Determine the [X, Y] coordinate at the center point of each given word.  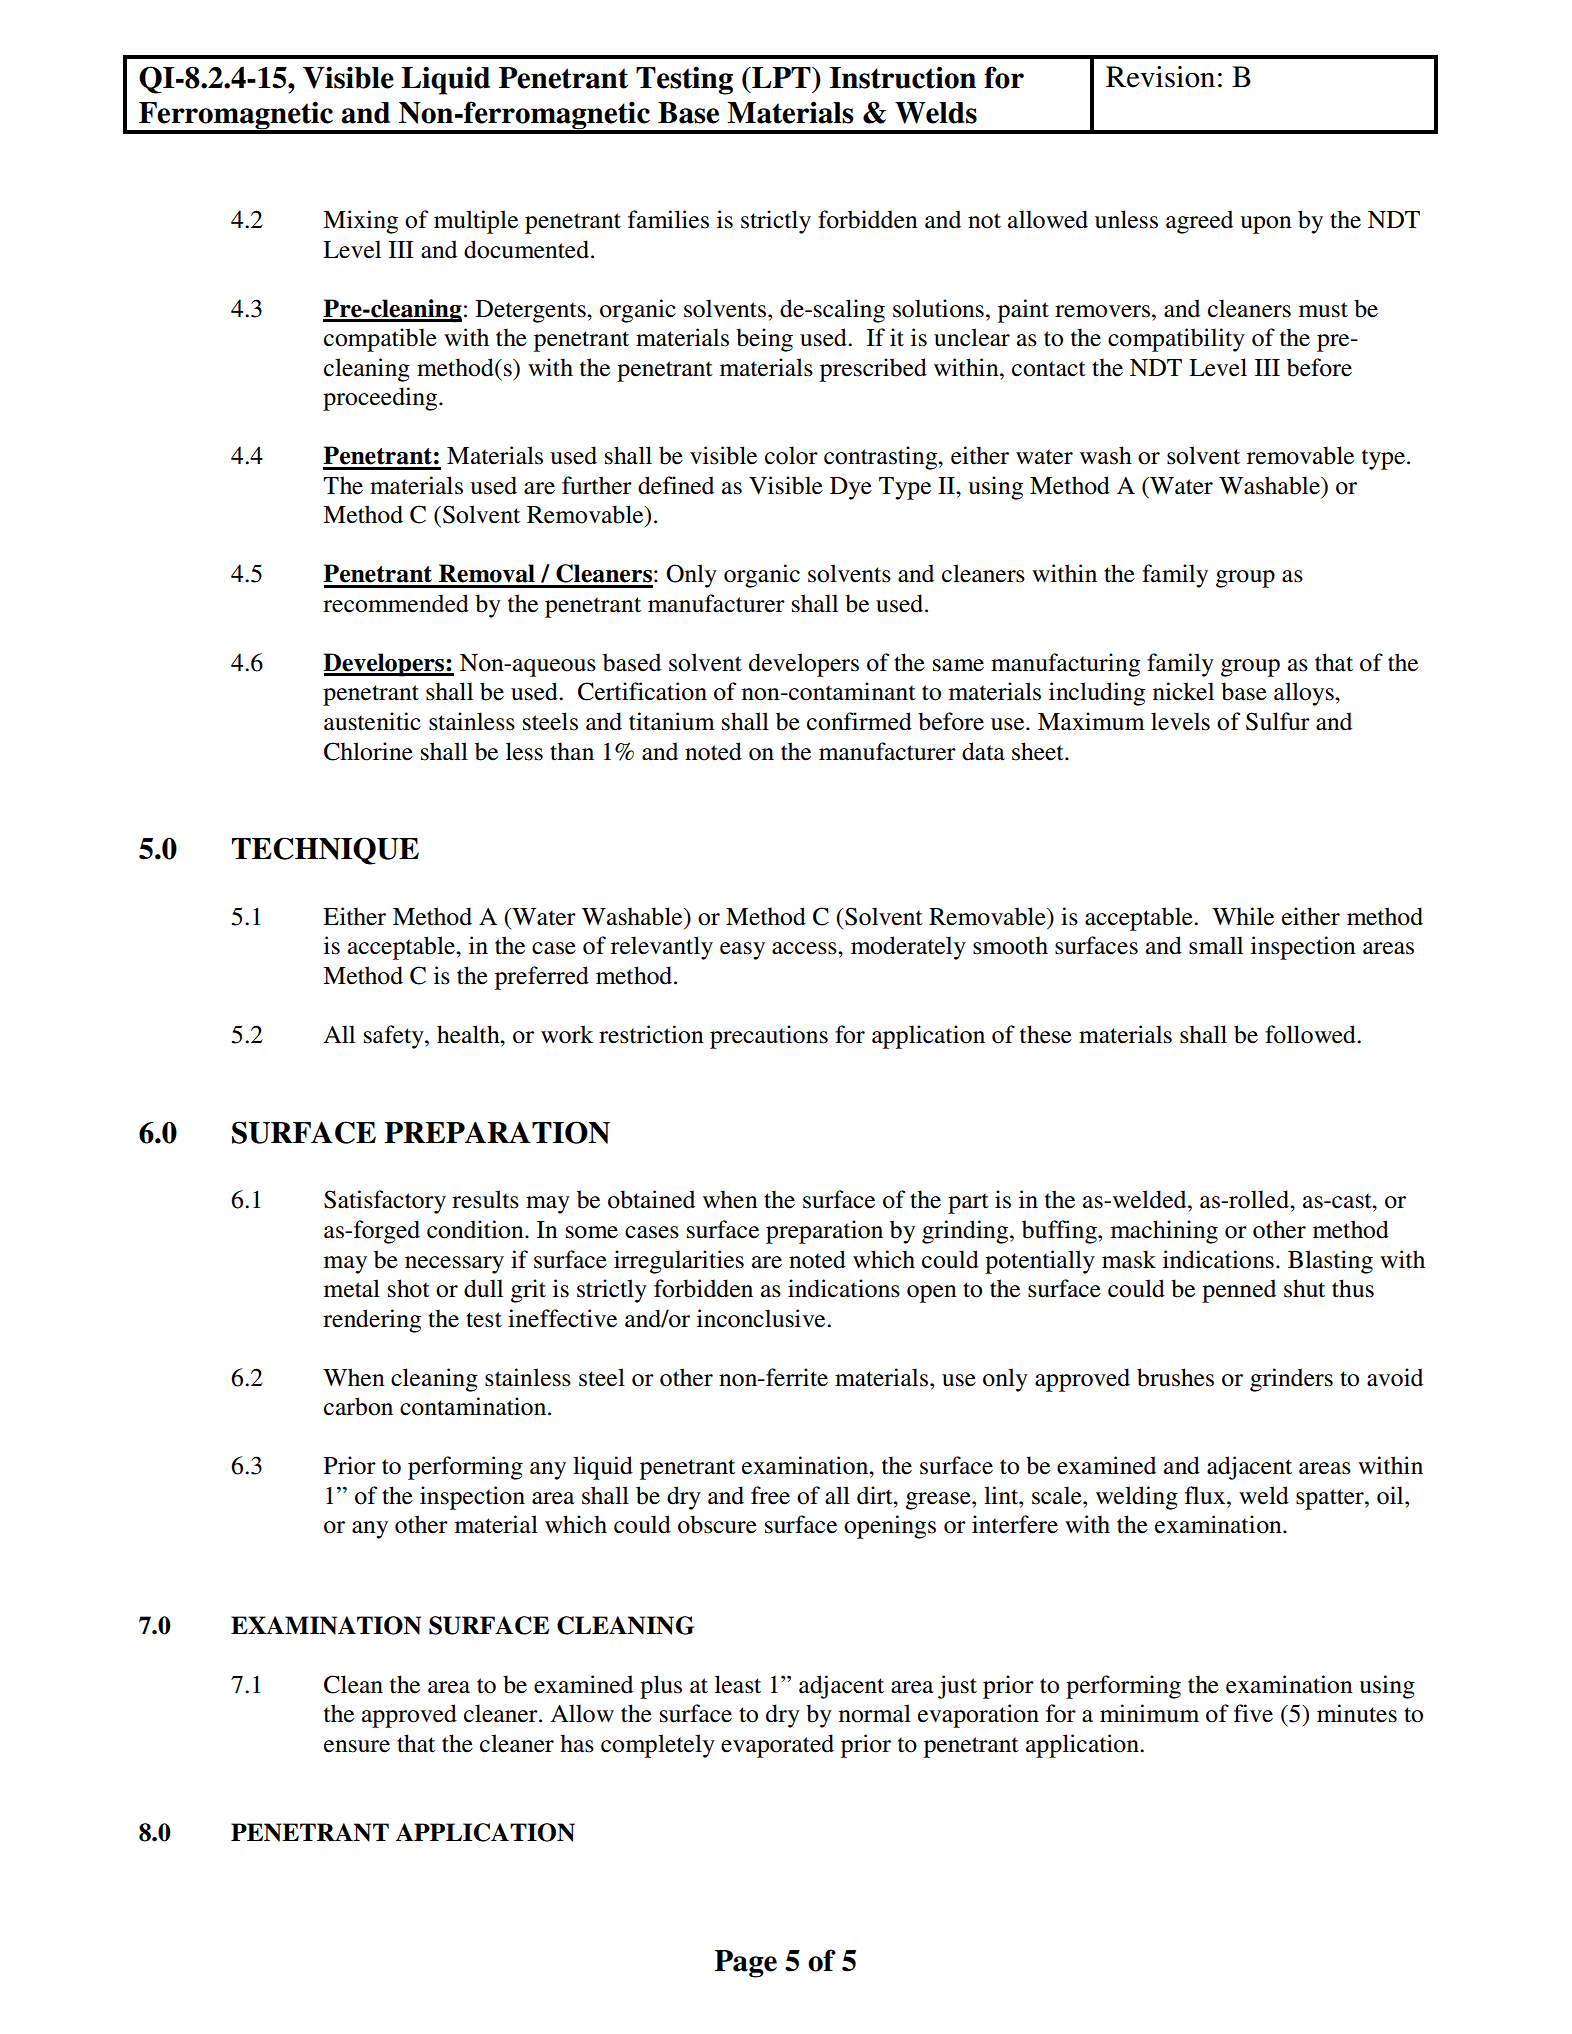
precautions [769, 1037]
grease [939, 1501]
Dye [851, 488]
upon [1266, 225]
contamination [474, 1406]
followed [1311, 1034]
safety [395, 1037]
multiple [476, 222]
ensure [357, 1746]
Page [745, 1964]
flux [1206, 1495]
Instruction [903, 77]
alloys [1305, 694]
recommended [396, 603]
